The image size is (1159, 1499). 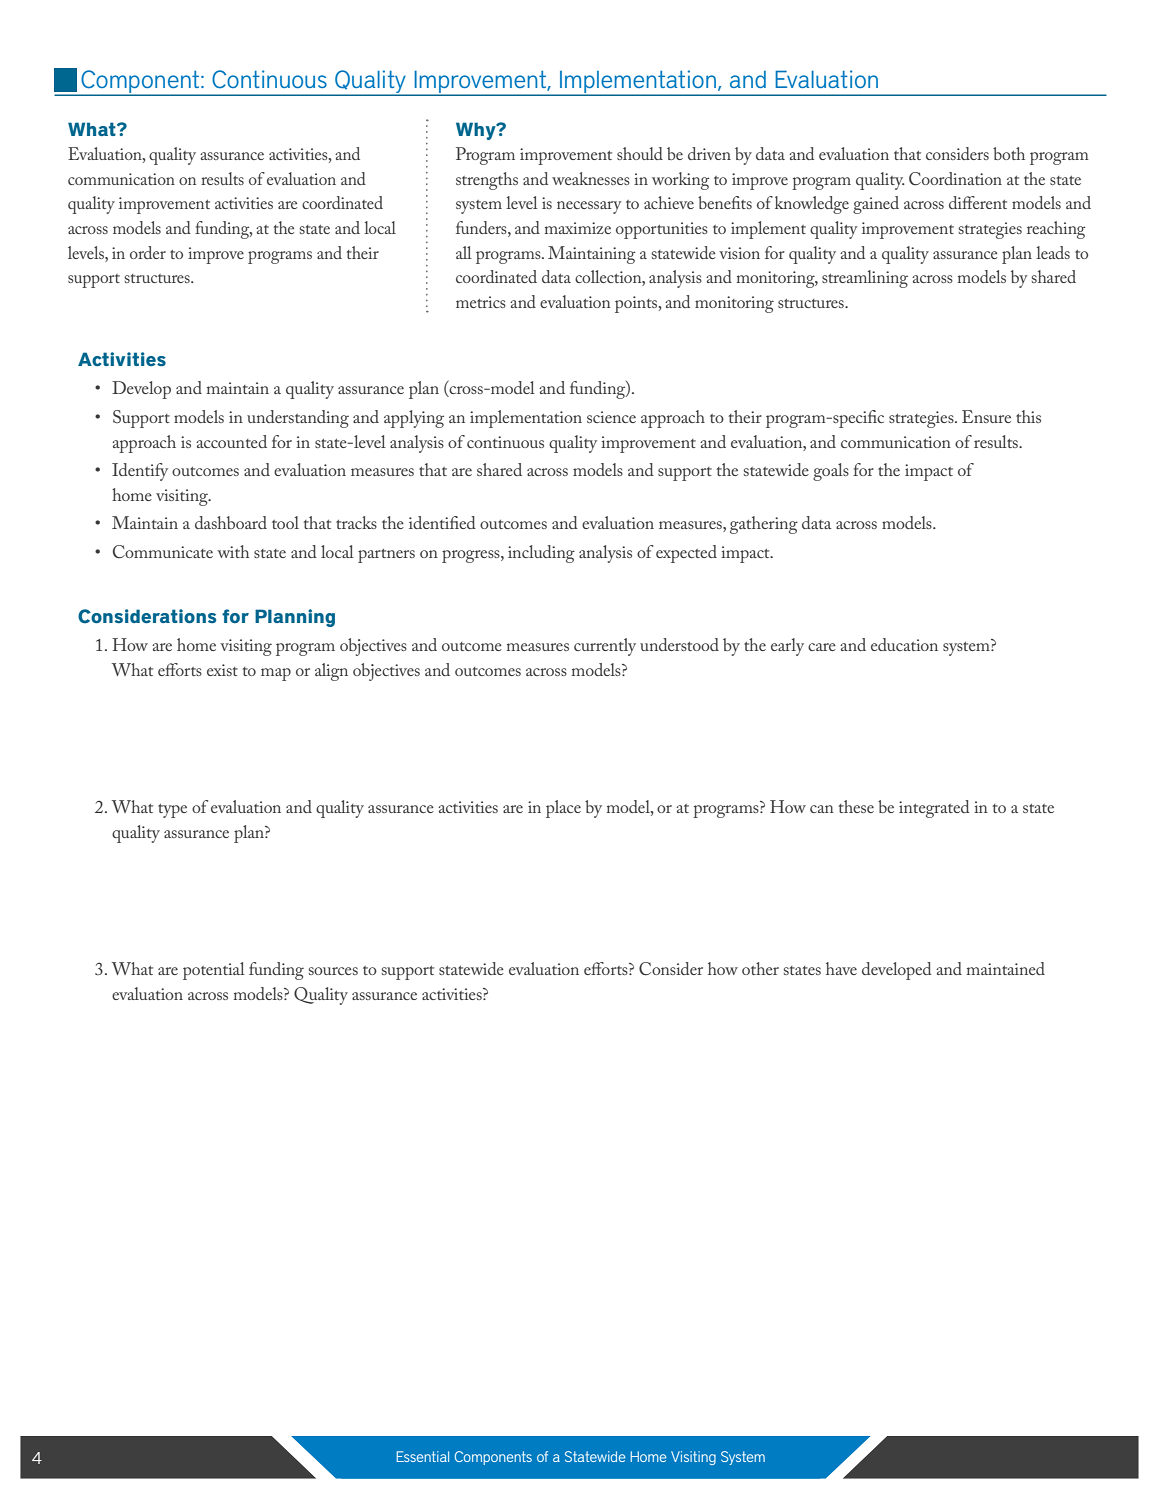 What do you see at coordinates (955, 179) in the image?
I see `Coordination` at bounding box center [955, 179].
